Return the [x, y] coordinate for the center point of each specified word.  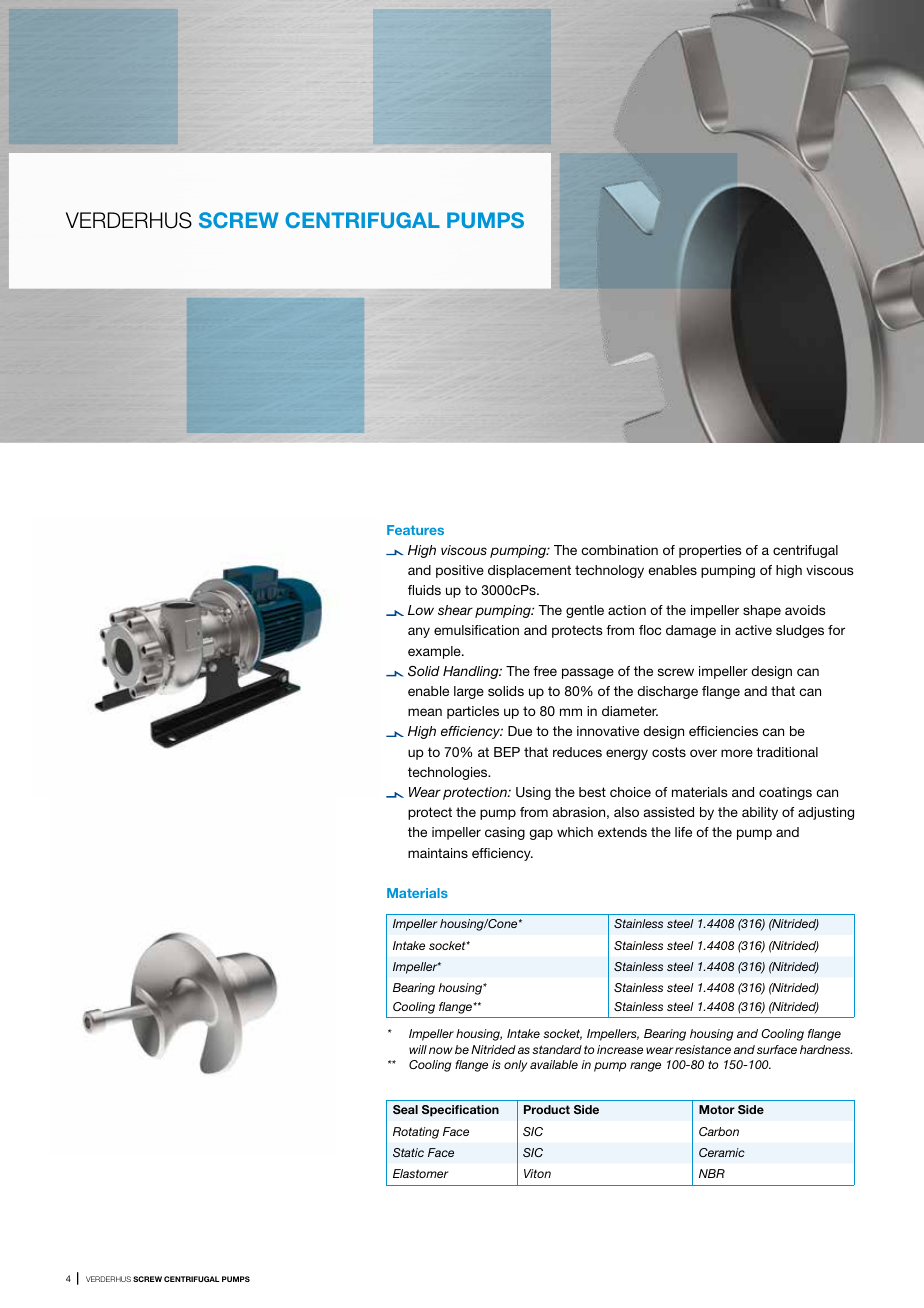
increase [620, 1049]
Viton [537, 1173]
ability [760, 813]
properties [710, 551]
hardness [826, 1049]
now [441, 1050]
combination [619, 550]
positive [460, 571]
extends [622, 832]
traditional [787, 752]
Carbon [719, 1131]
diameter [630, 711]
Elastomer [421, 1173]
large [469, 692]
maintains [438, 853]
